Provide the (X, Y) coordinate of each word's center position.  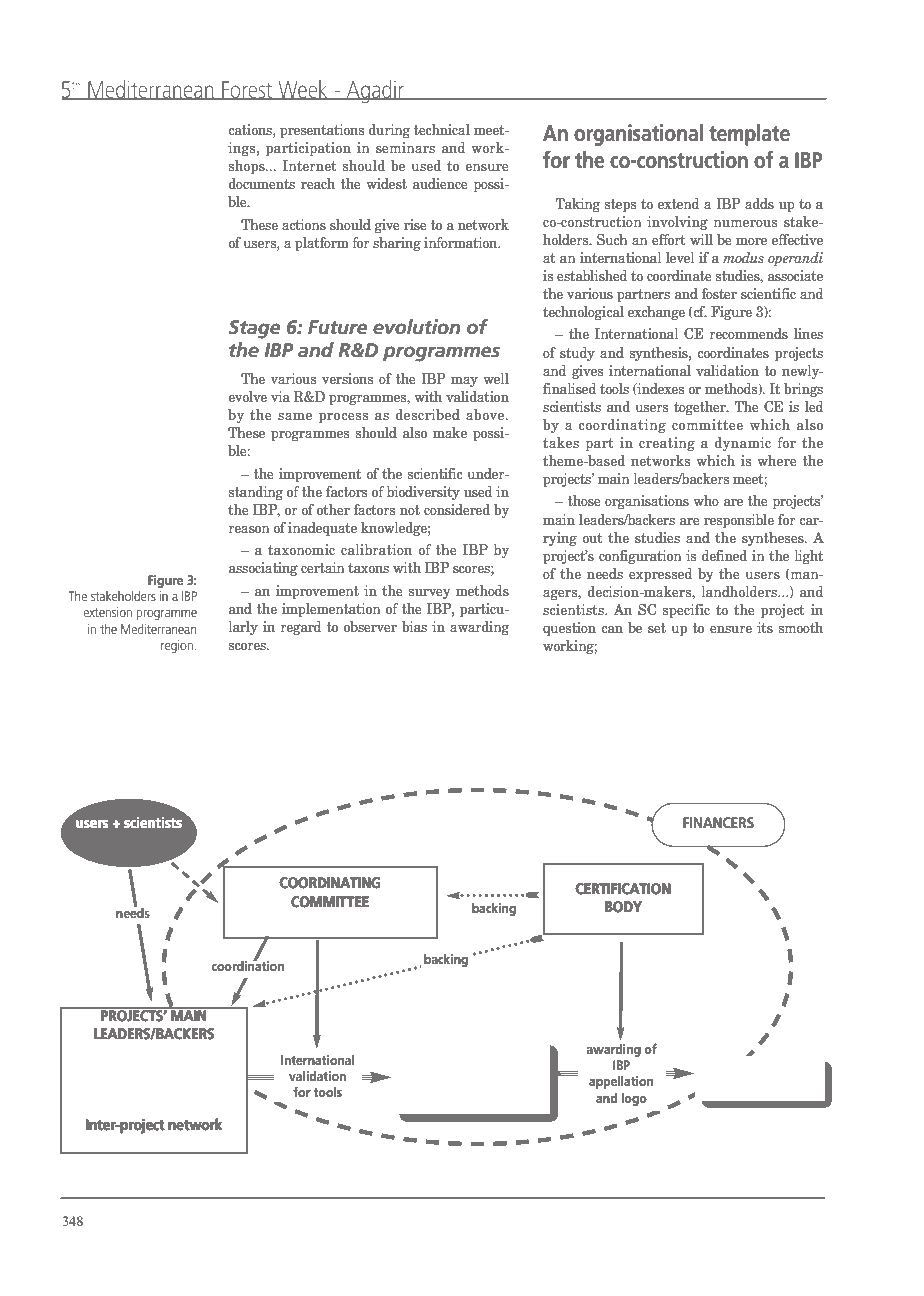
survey (429, 594)
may (464, 382)
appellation (621, 1082)
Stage (254, 329)
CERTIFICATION (623, 888)
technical (442, 129)
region (178, 646)
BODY (623, 906)
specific (686, 611)
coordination (248, 964)
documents (262, 183)
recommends (748, 333)
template (749, 135)
